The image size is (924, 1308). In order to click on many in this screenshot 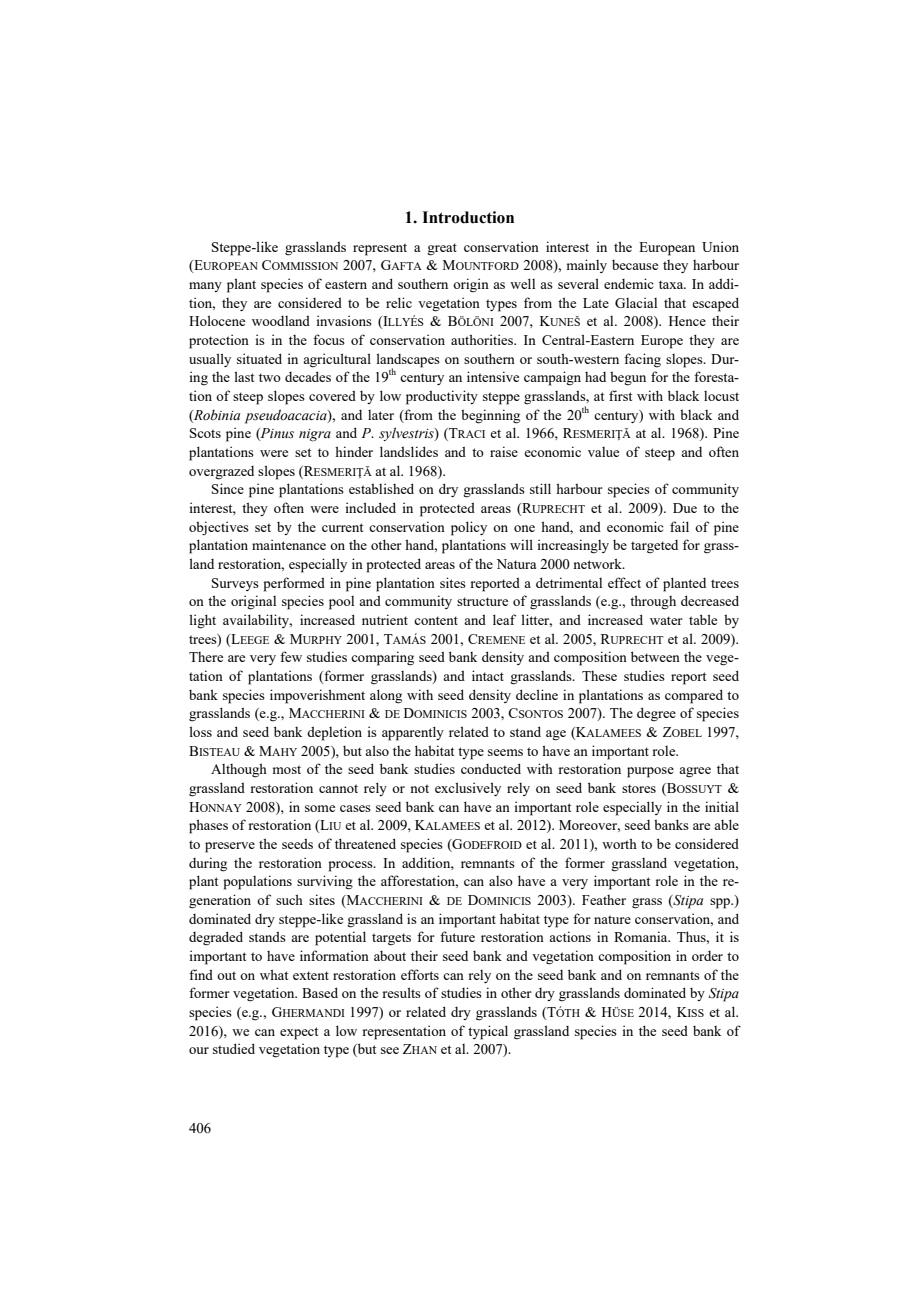, I will do `click(205, 287)`.
